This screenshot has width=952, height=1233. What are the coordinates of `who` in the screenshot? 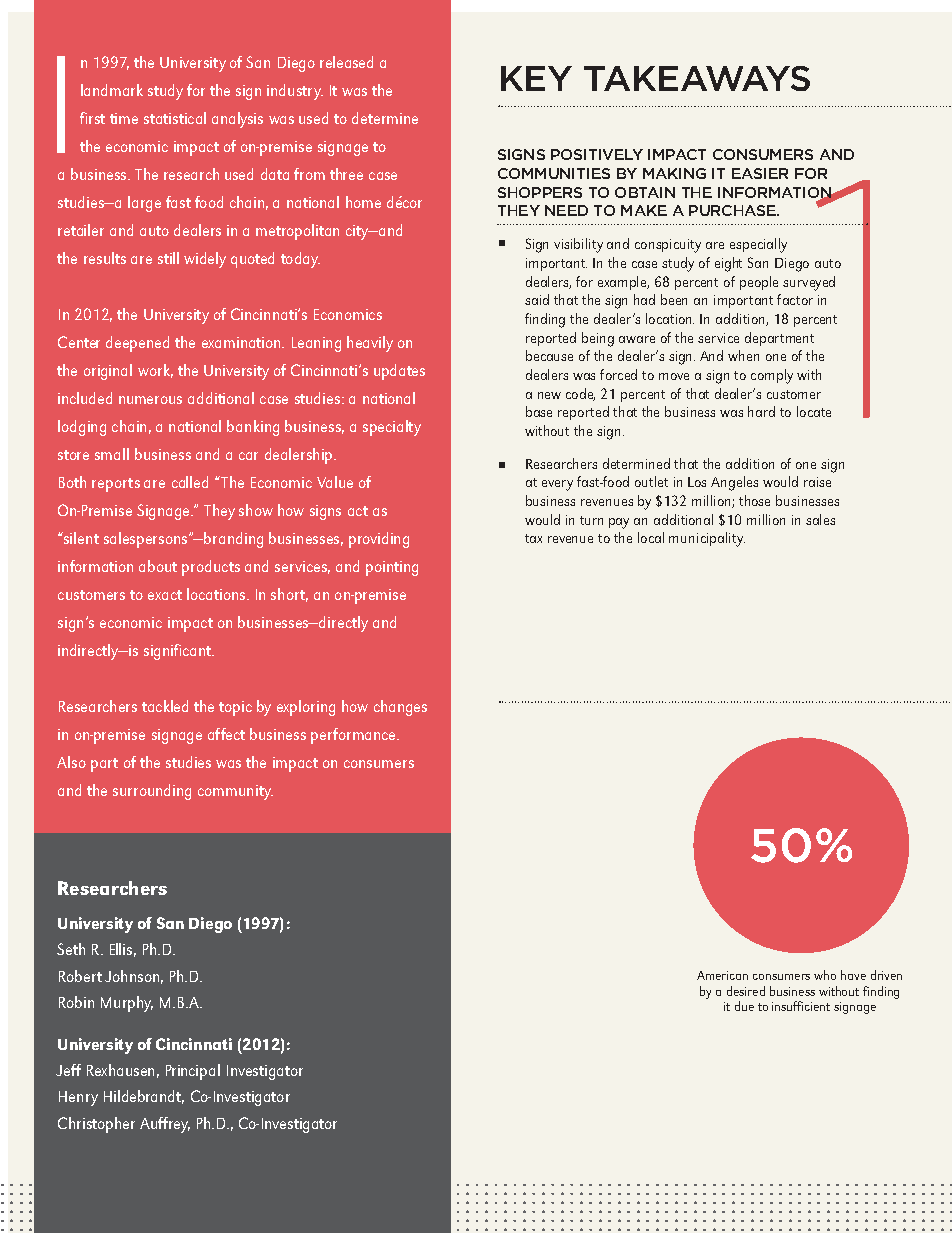 It's located at (825, 975).
